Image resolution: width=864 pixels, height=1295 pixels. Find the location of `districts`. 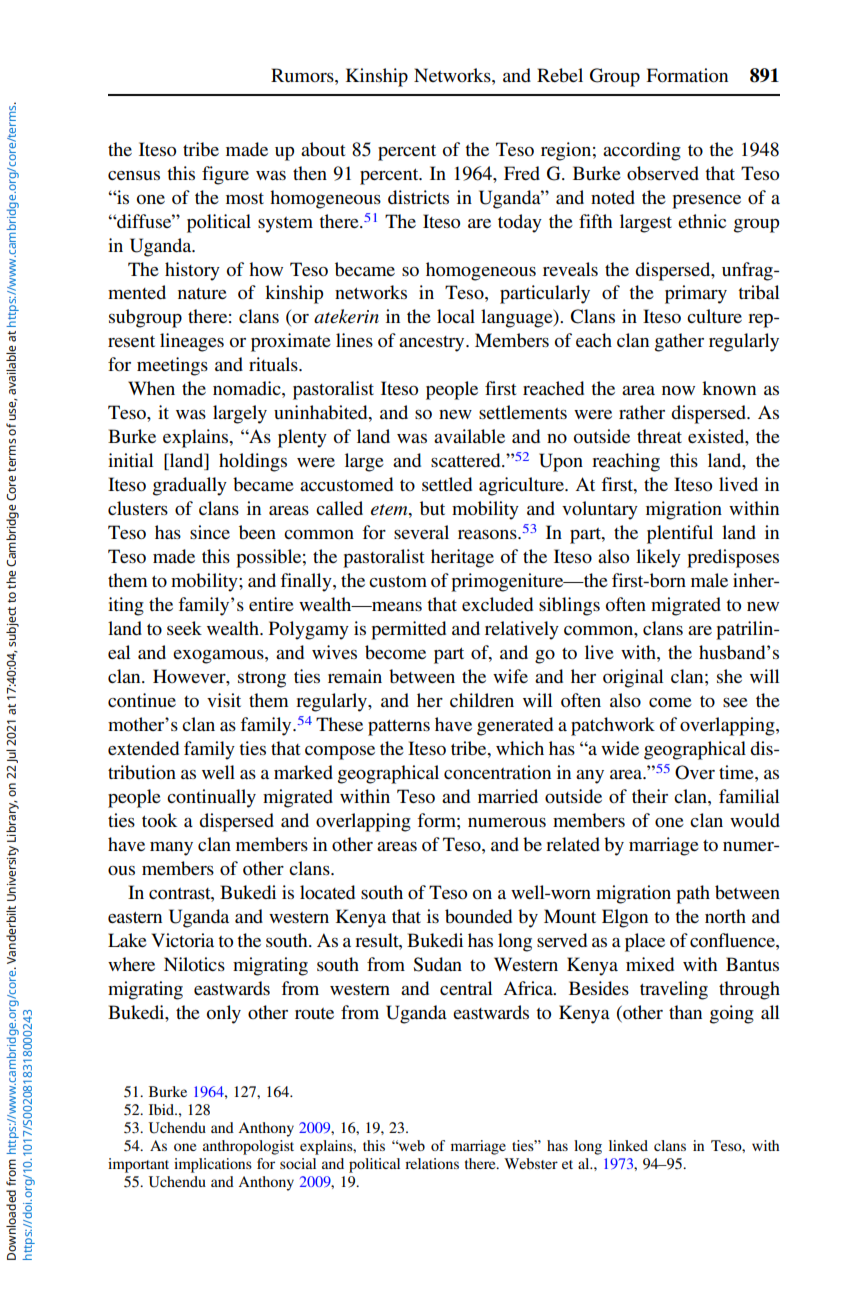

districts is located at coordinates (418, 197).
